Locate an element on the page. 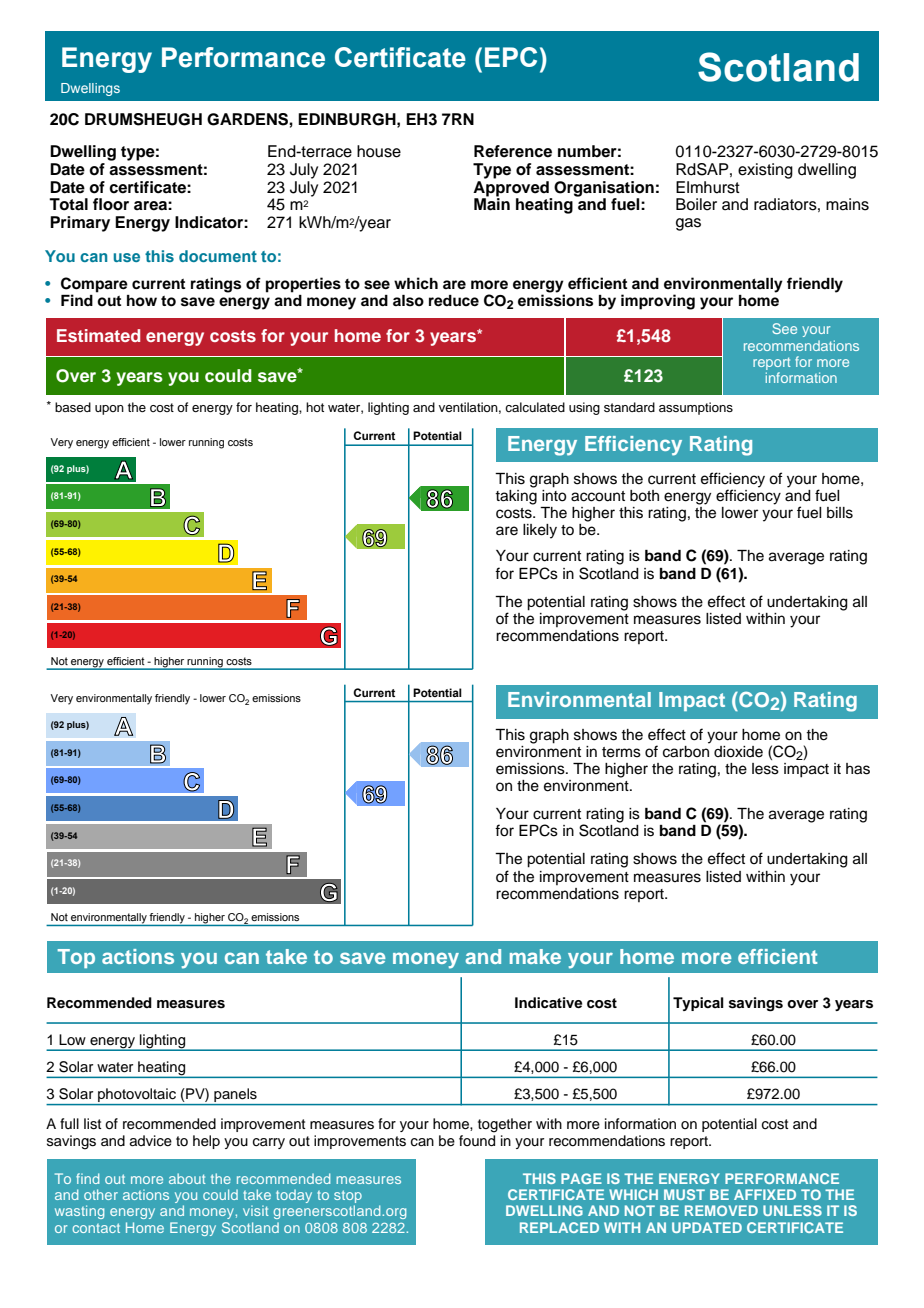 The height and width of the document is (1308, 924). upon is located at coordinates (109, 410).
